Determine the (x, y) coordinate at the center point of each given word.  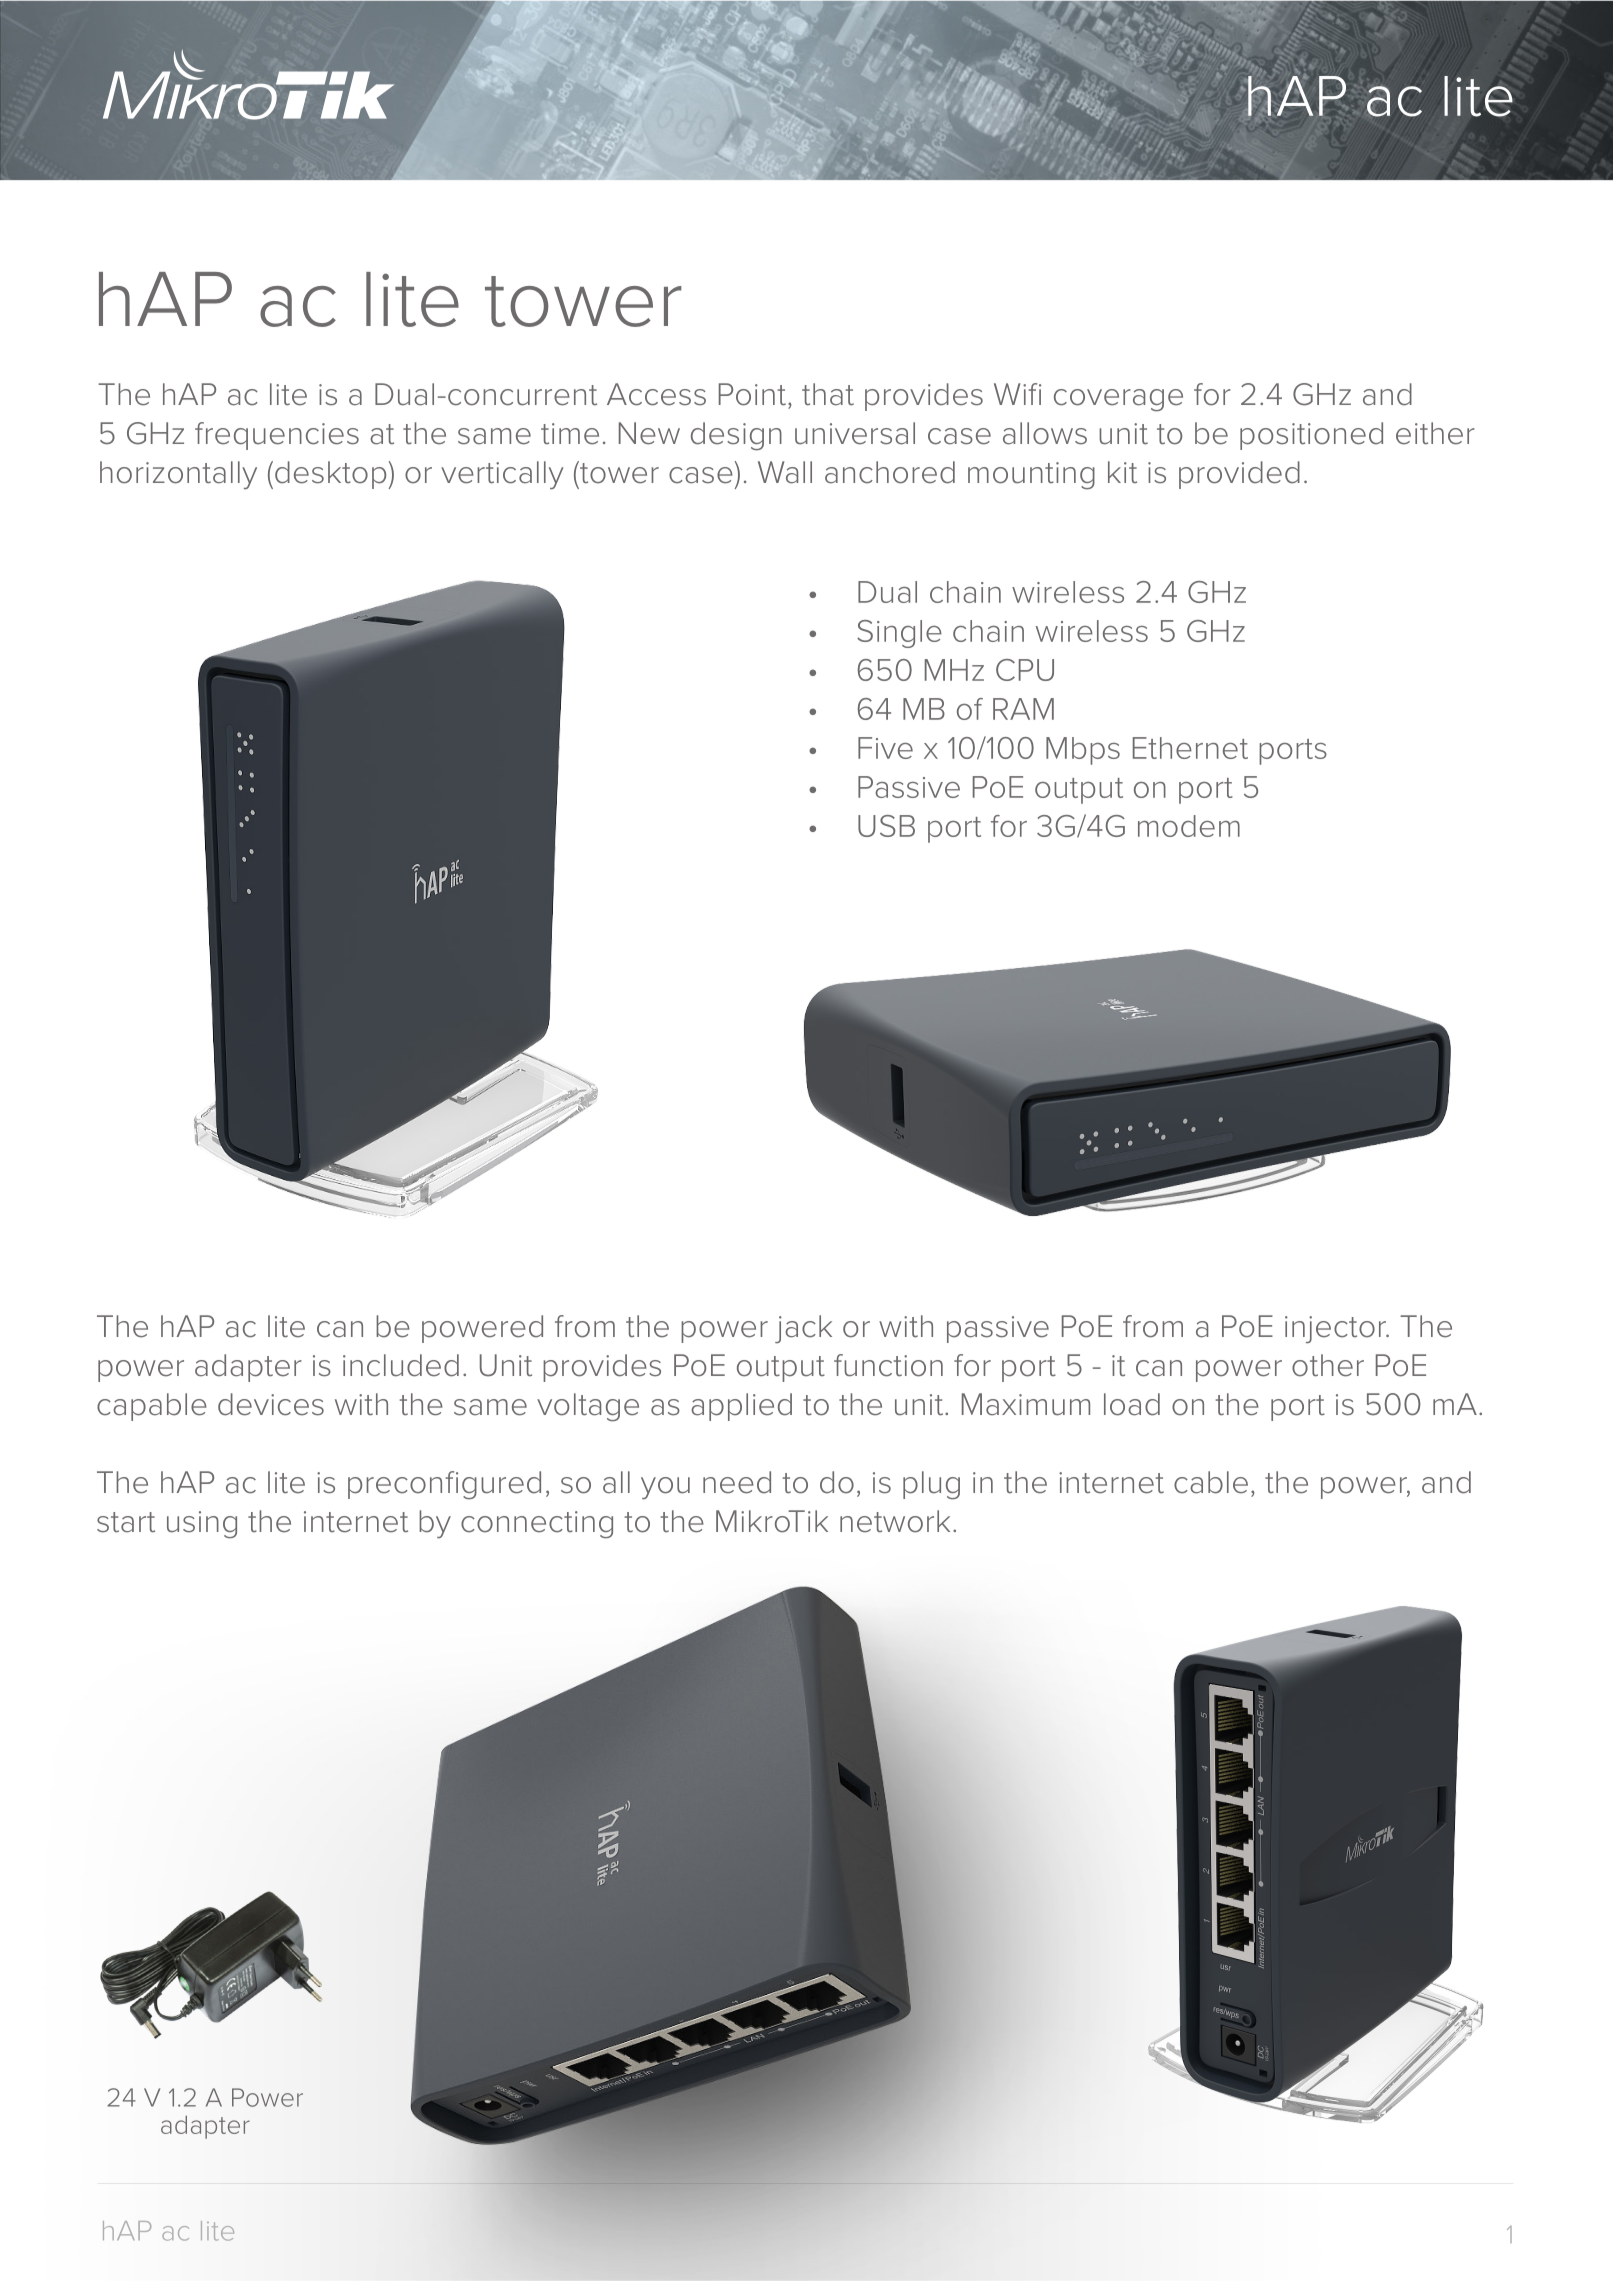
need (737, 1482)
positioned (1311, 436)
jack (803, 1329)
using (202, 1525)
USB (886, 826)
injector (1336, 1330)
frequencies (277, 436)
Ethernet (1190, 748)
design (736, 436)
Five (885, 748)
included (401, 1365)
